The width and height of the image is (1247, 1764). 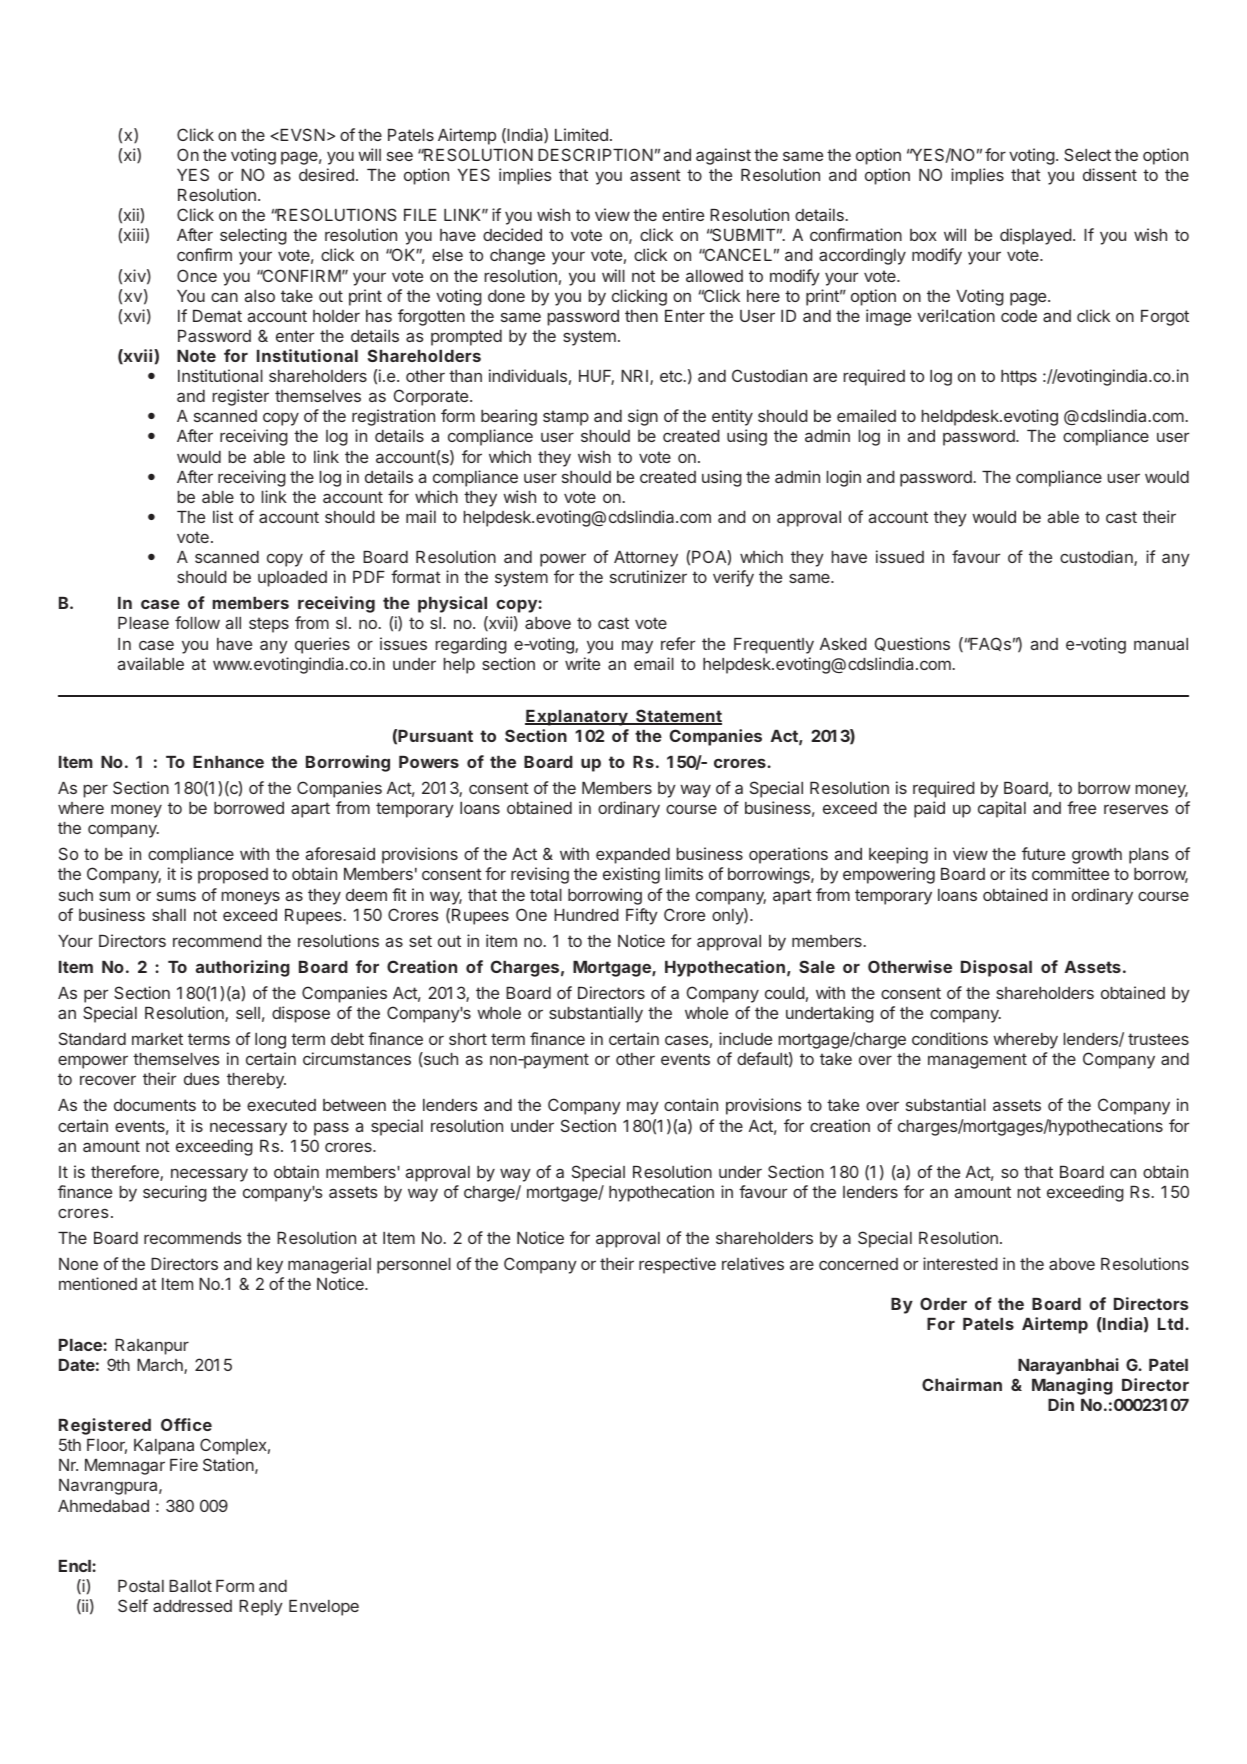 I want to click on Ballot, so click(x=190, y=1586).
